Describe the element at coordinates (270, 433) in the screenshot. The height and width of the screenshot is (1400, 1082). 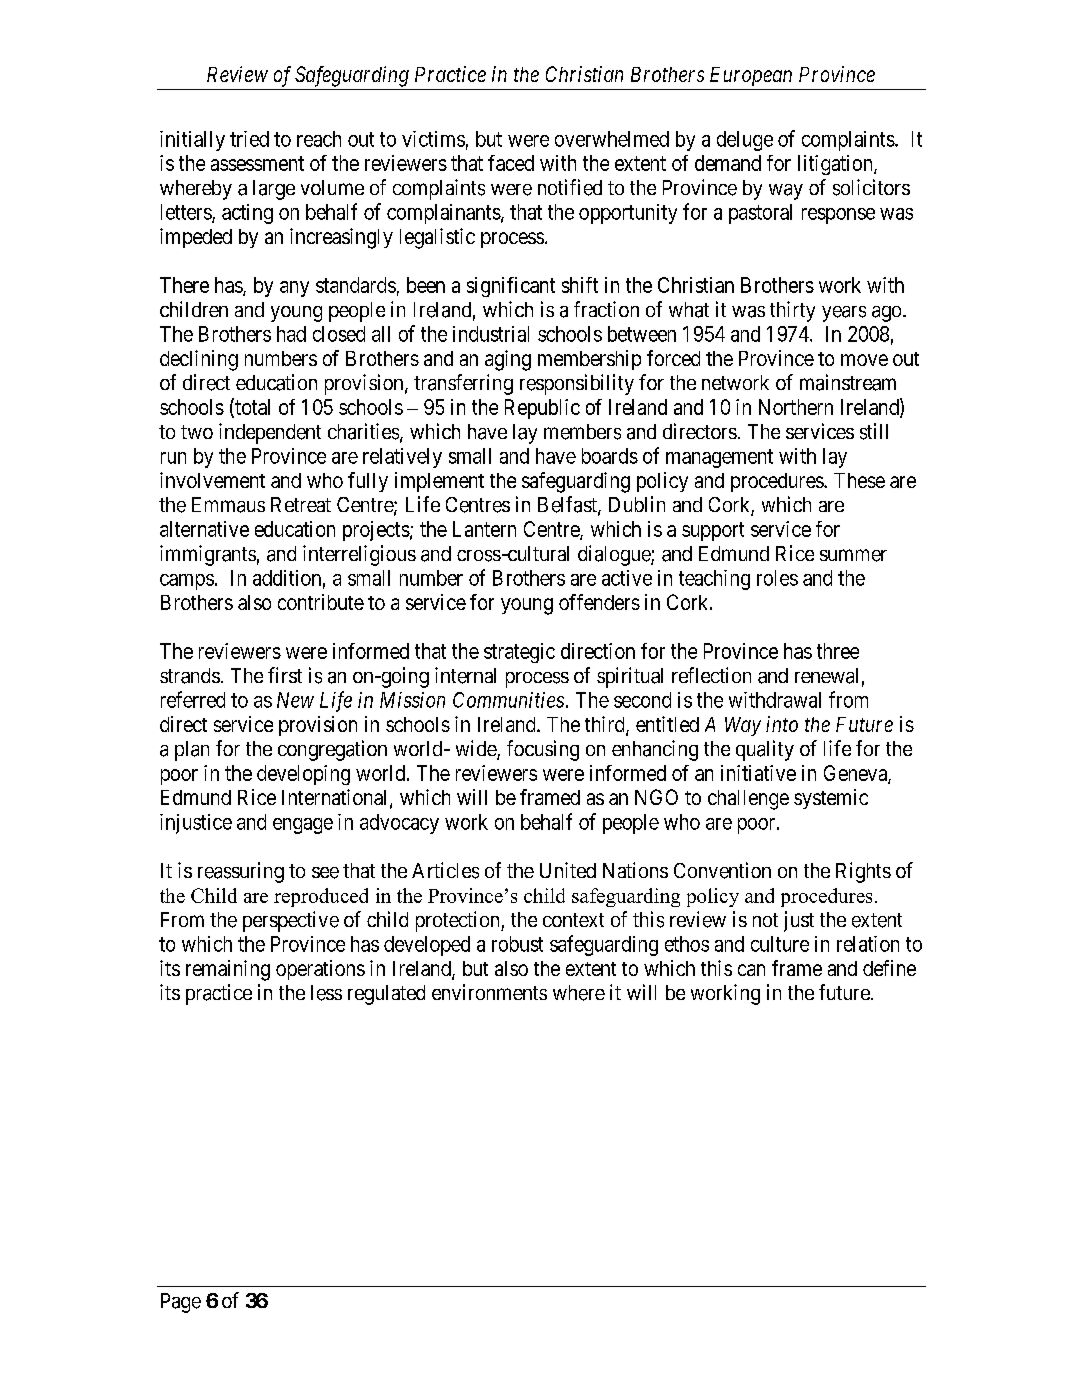
I see `independent` at that location.
